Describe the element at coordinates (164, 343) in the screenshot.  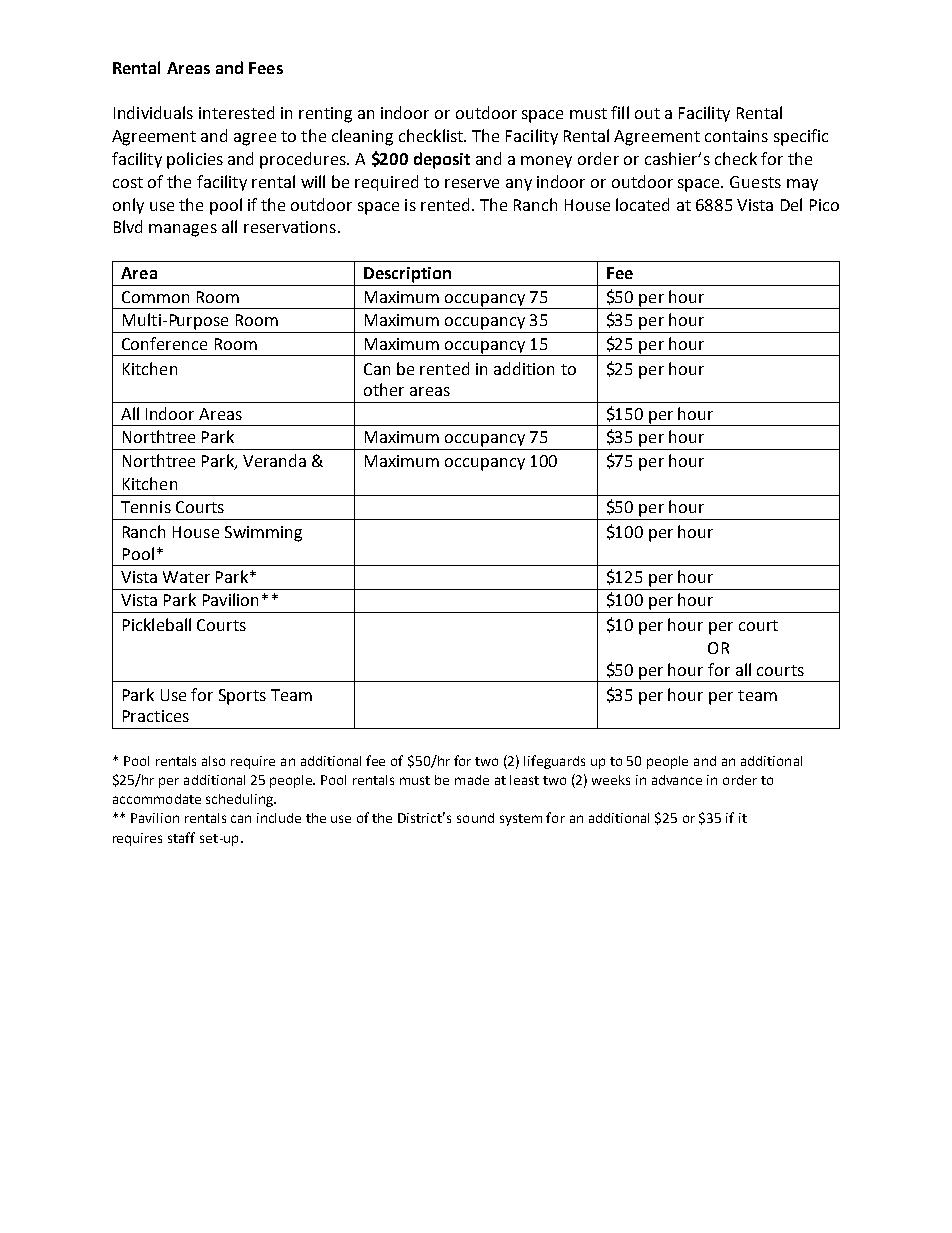
I see `Conference` at that location.
